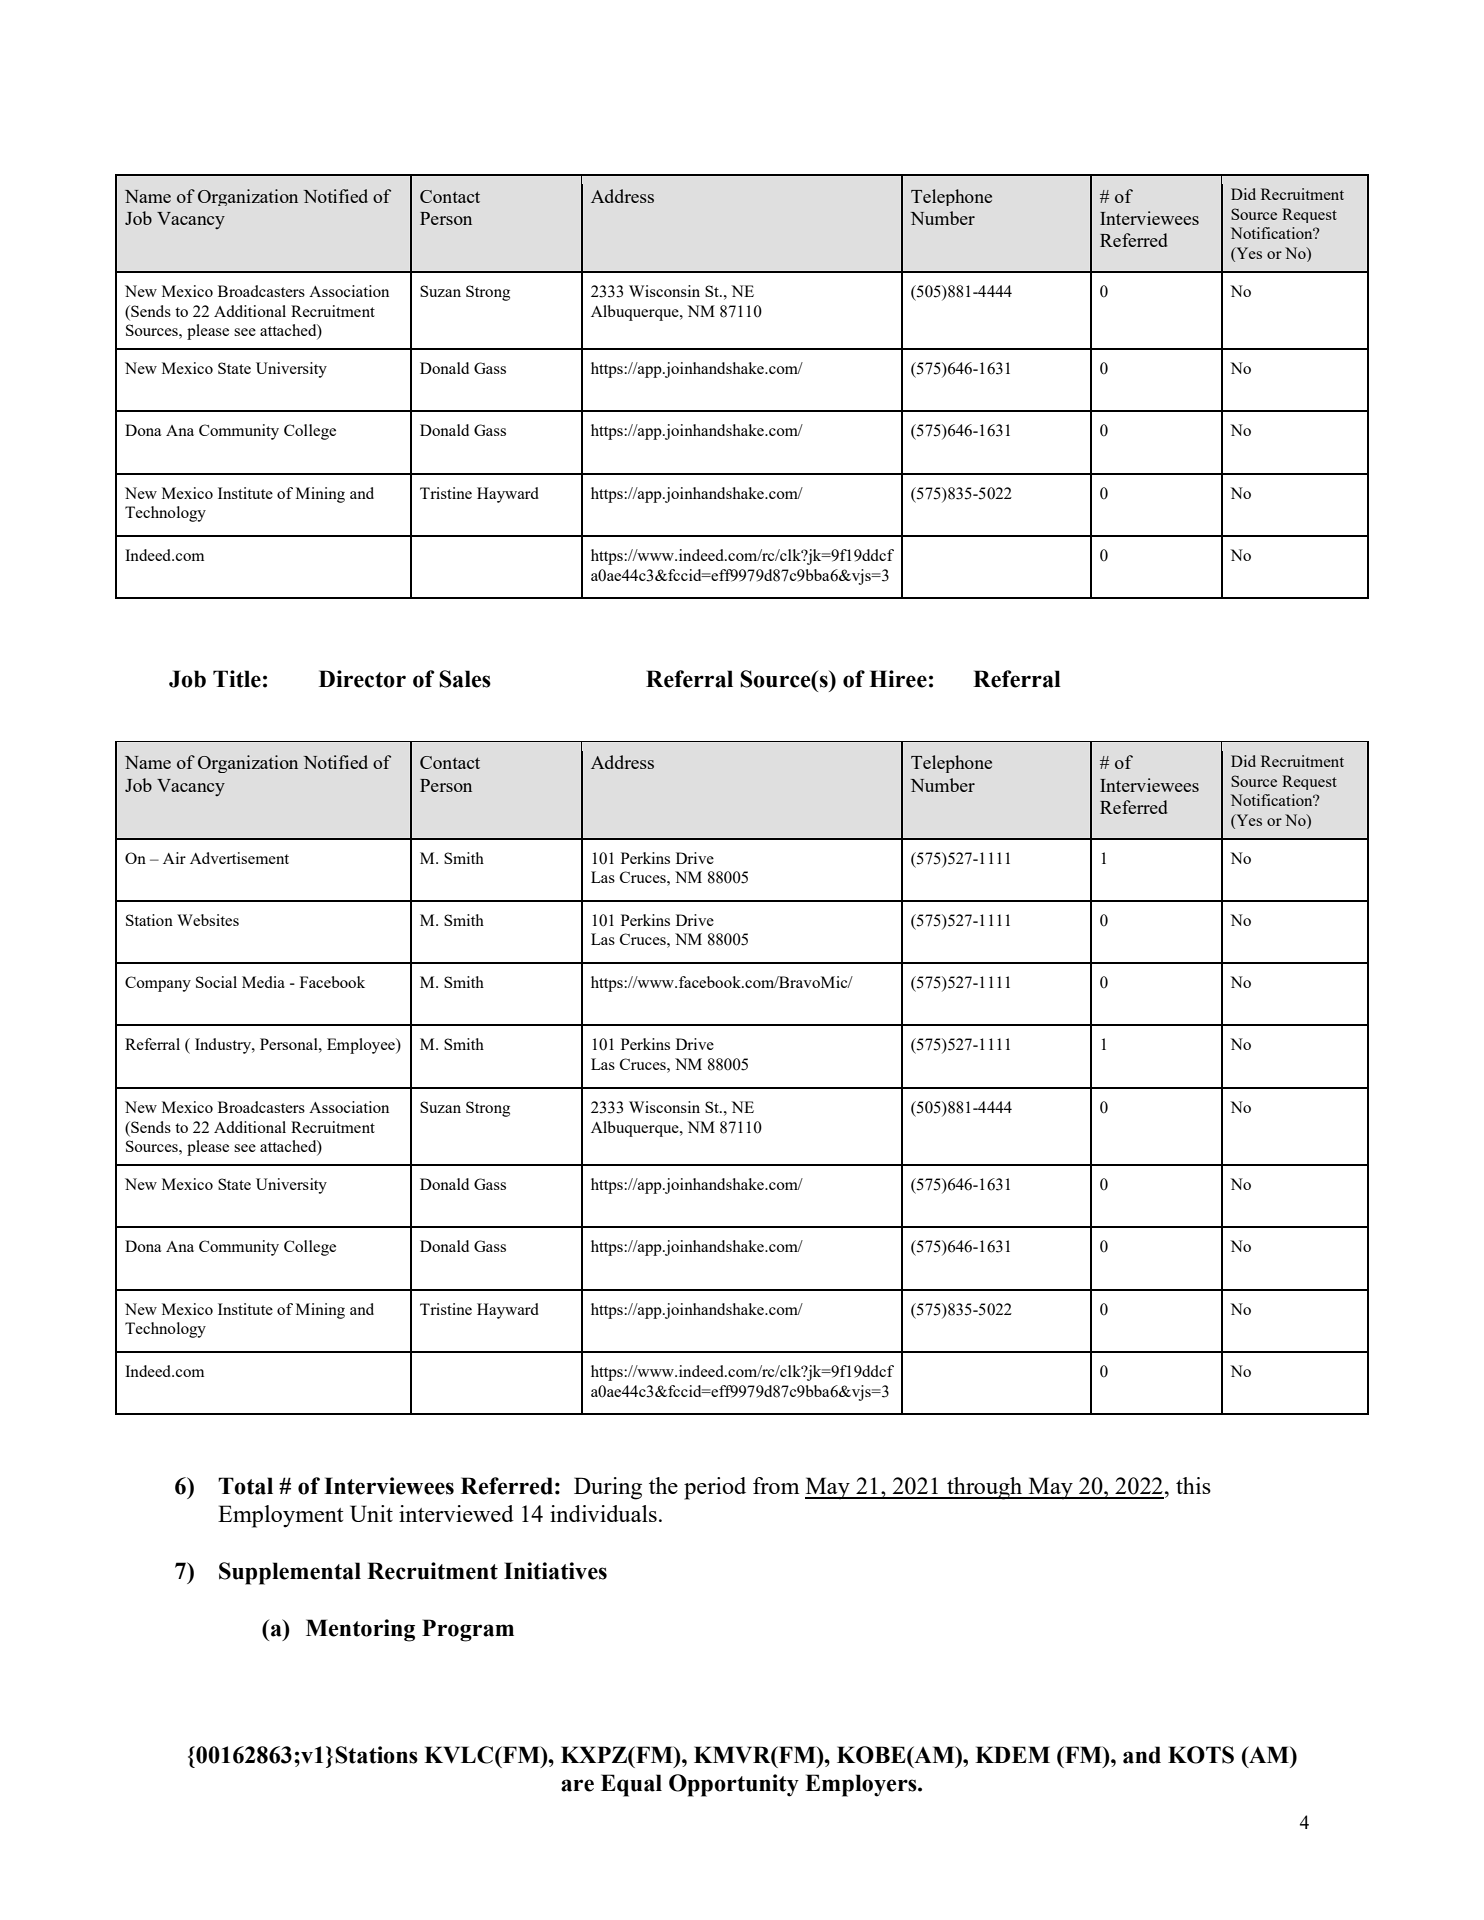  What do you see at coordinates (663, 1485) in the page?
I see `the` at bounding box center [663, 1485].
